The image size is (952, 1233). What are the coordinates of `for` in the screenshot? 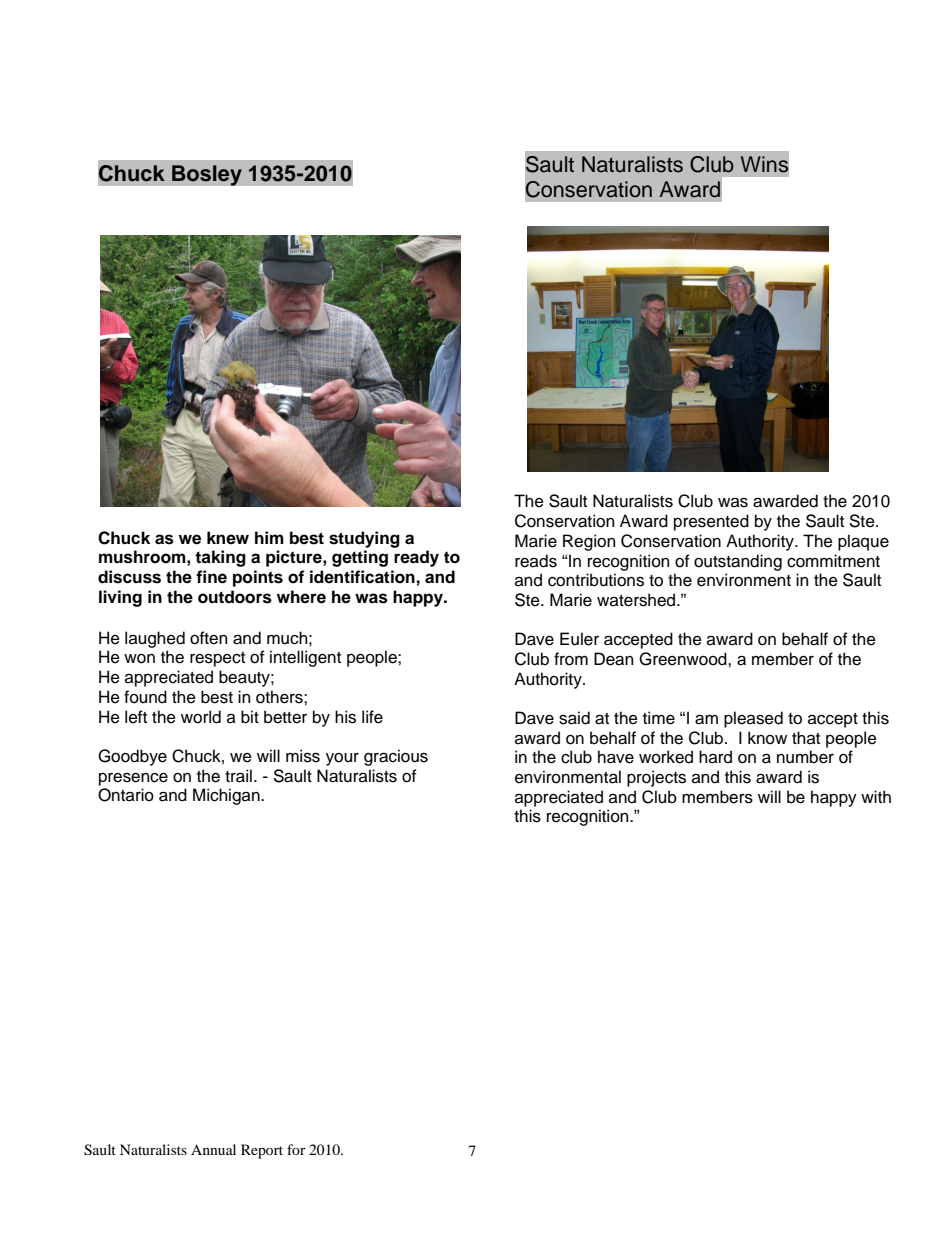 It's located at (296, 1149).
